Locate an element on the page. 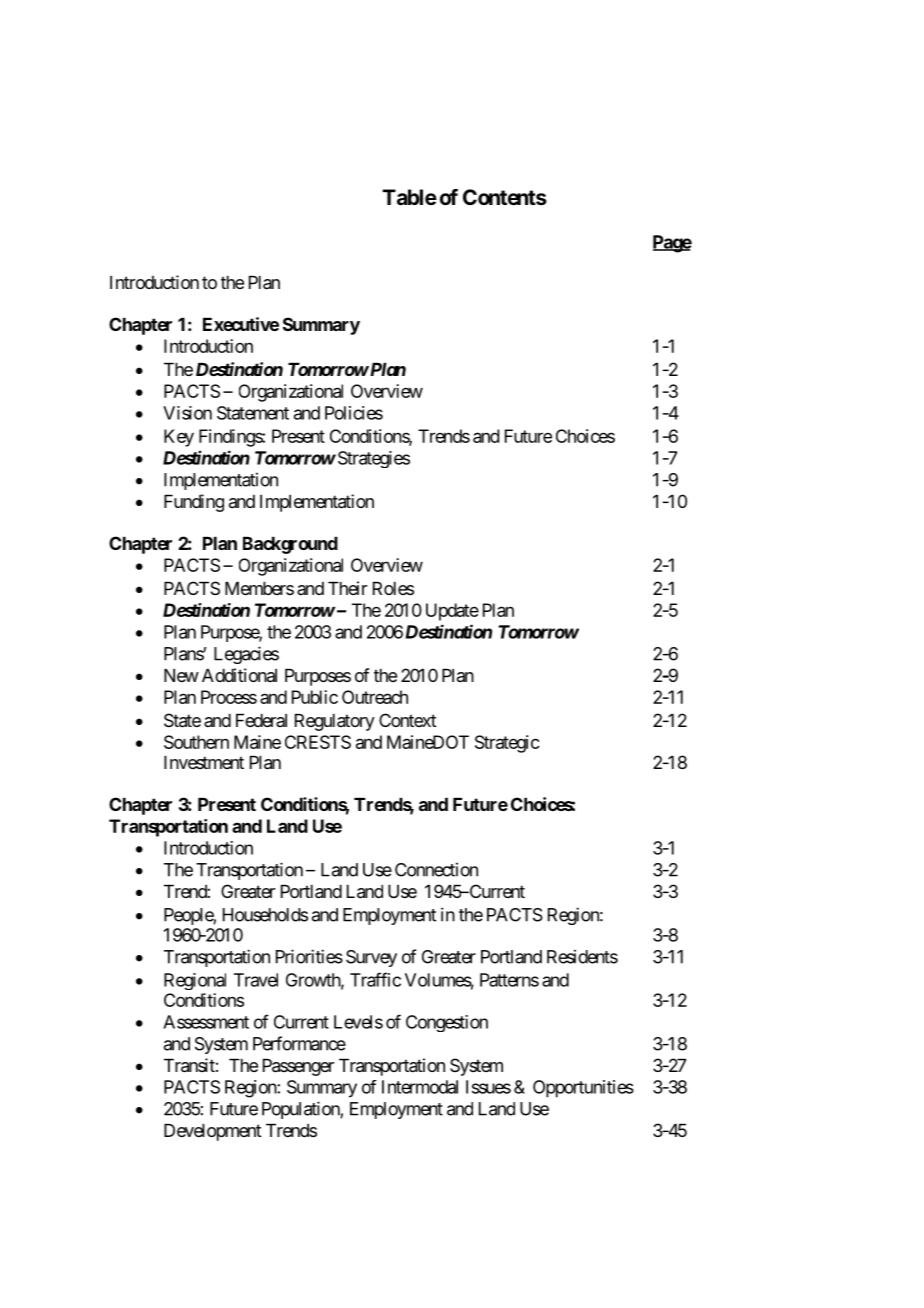 This image has height=1308, width=924. Background is located at coordinates (290, 545).
